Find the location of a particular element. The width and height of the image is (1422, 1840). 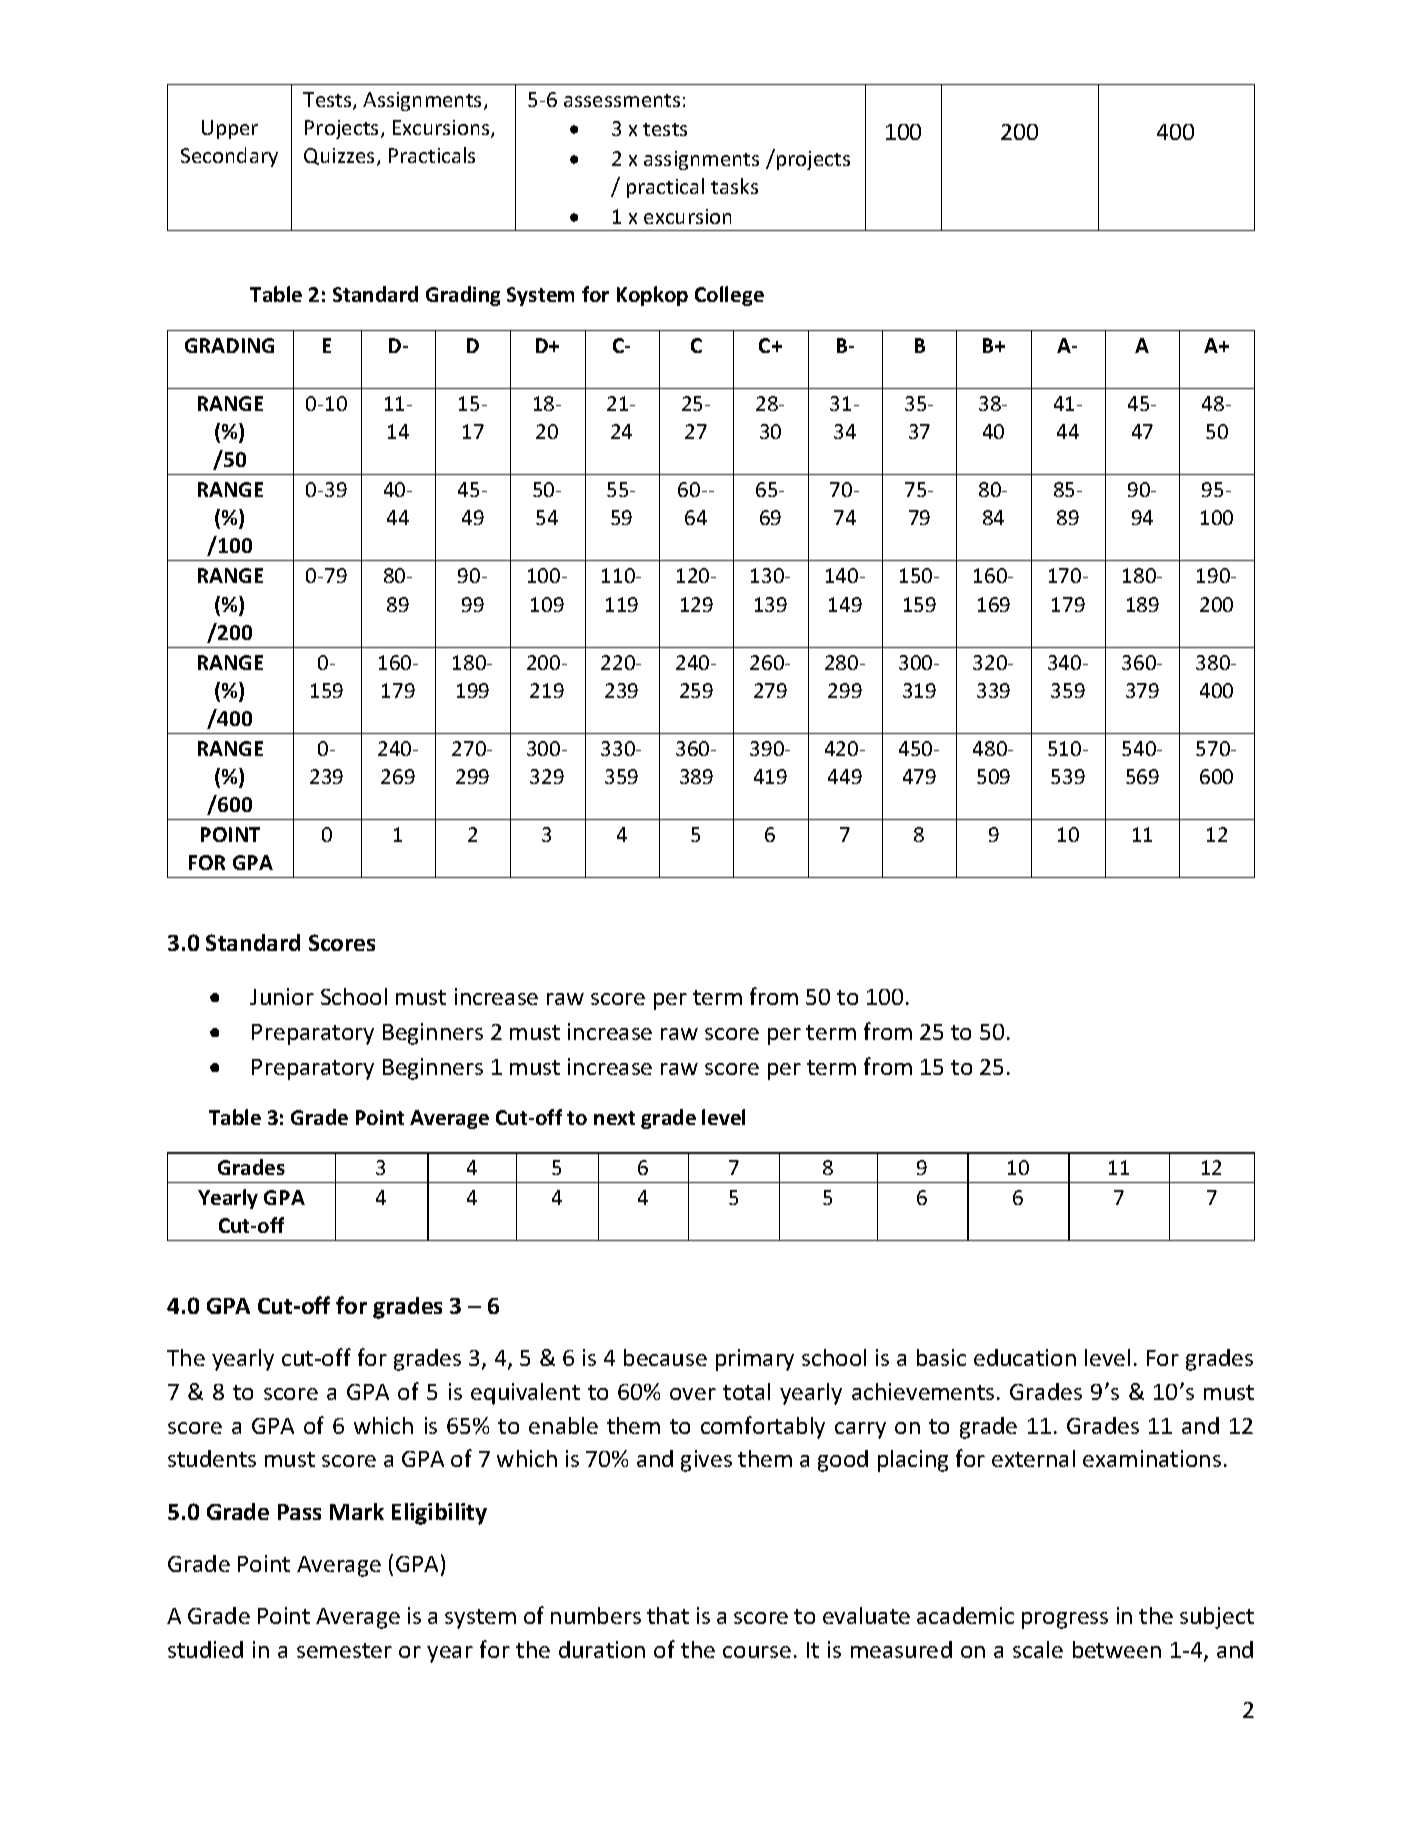

tasks is located at coordinates (734, 186).
